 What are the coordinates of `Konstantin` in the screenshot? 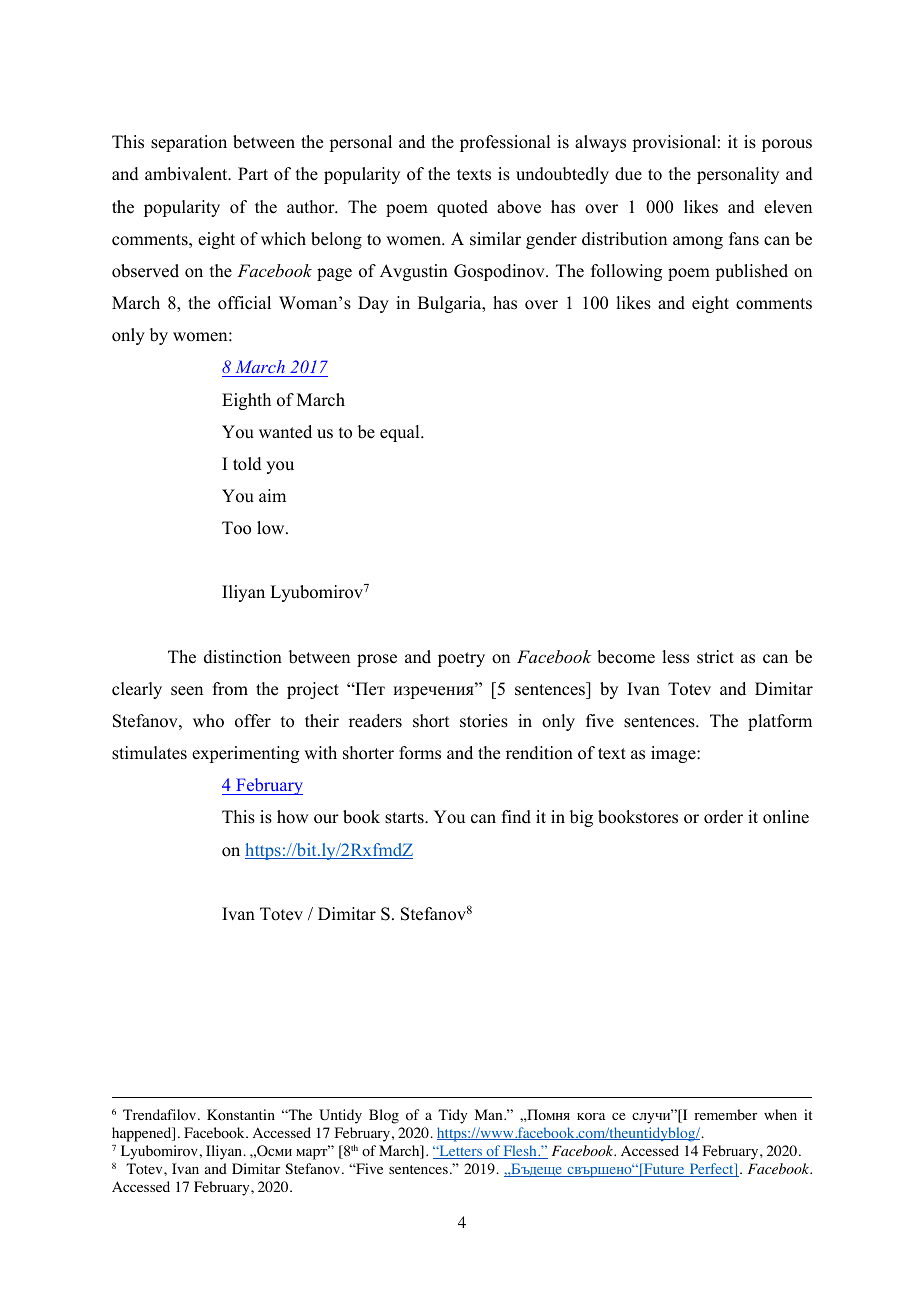 It's located at (241, 1115).
